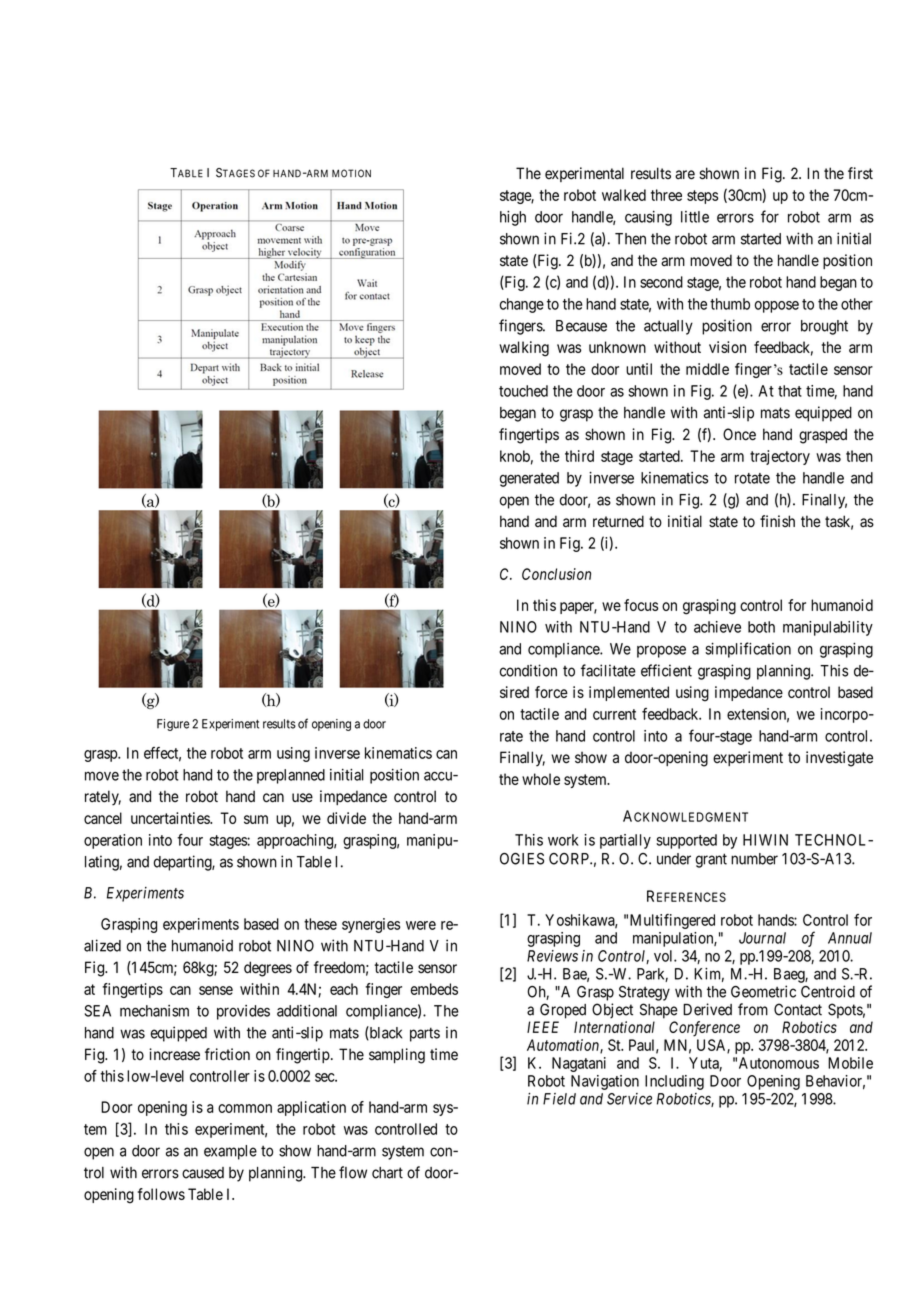 Image resolution: width=924 pixels, height=1308 pixels. What do you see at coordinates (173, 725) in the screenshot?
I see `Figure` at bounding box center [173, 725].
